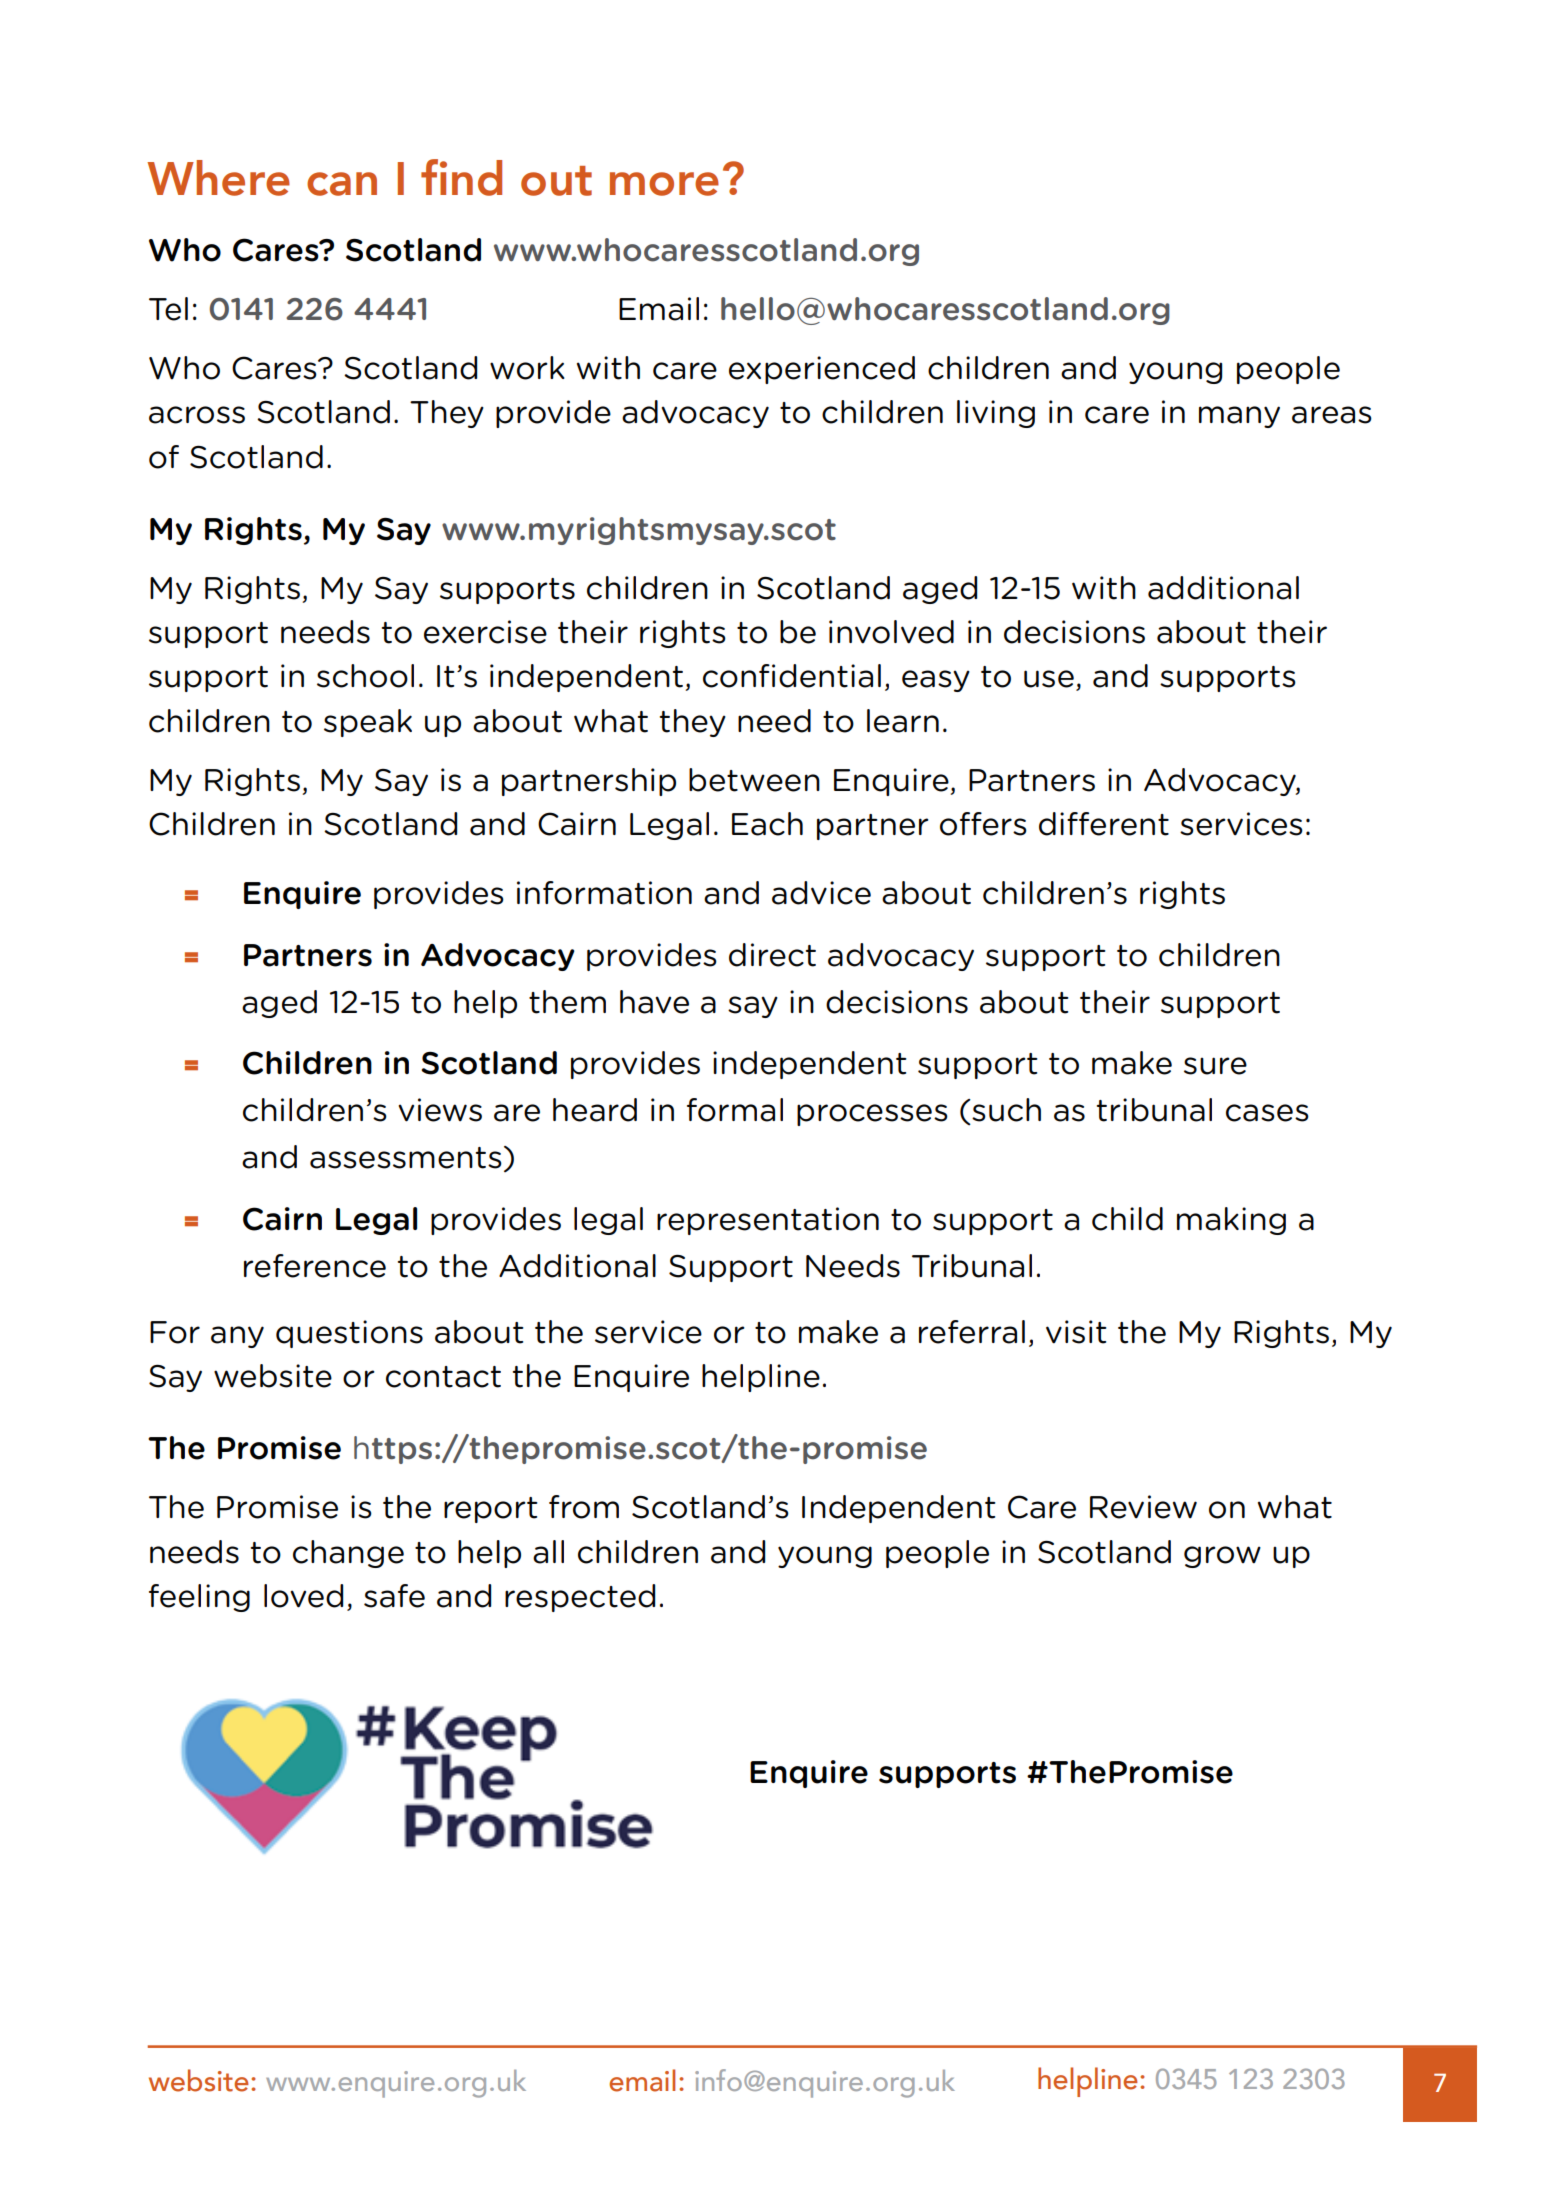 Image resolution: width=1551 pixels, height=2193 pixels. What do you see at coordinates (1239, 417) in the screenshot?
I see `many` at bounding box center [1239, 417].
